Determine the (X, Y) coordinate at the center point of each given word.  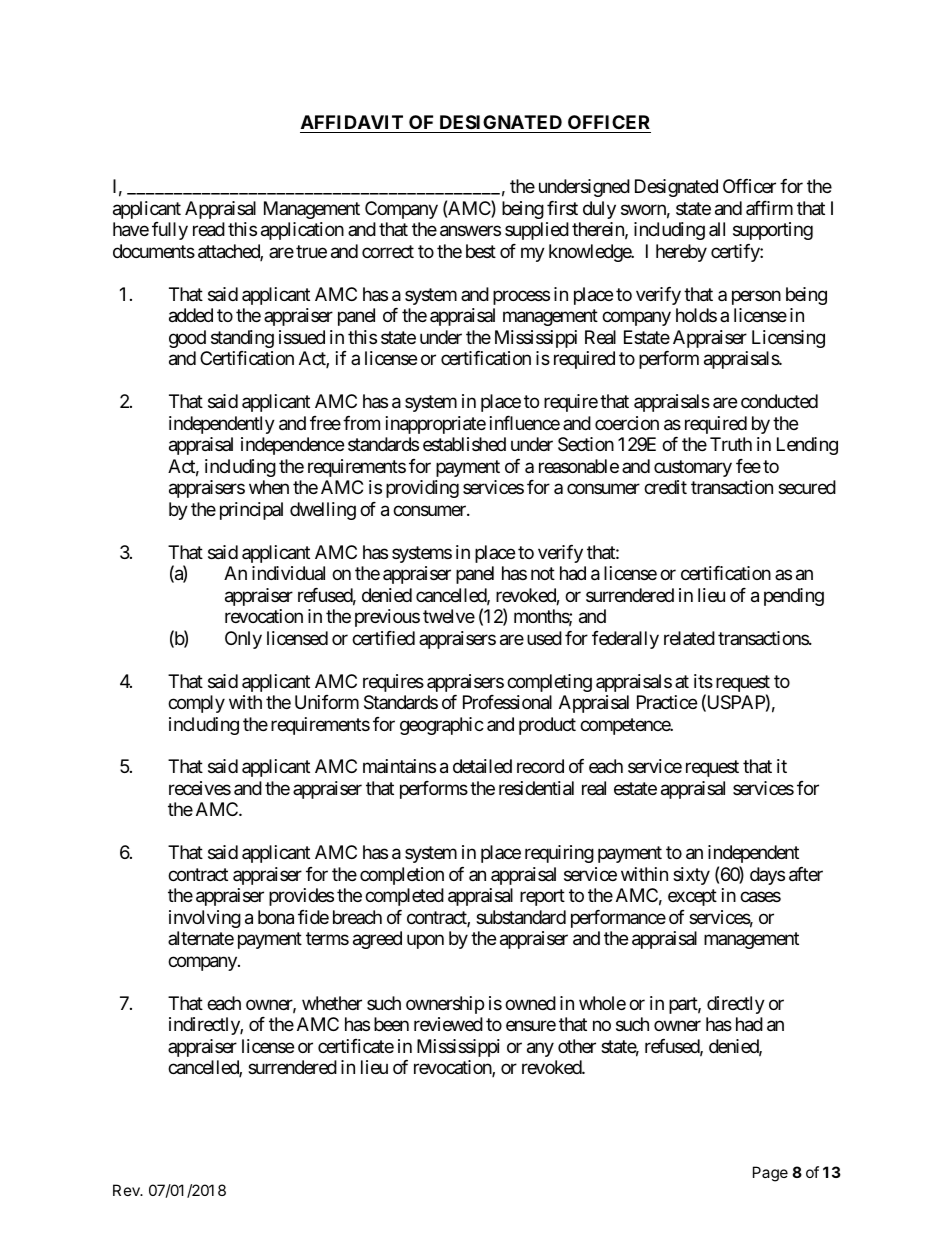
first (562, 208)
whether (332, 1003)
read (209, 229)
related (689, 638)
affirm (769, 208)
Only (243, 640)
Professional (507, 702)
